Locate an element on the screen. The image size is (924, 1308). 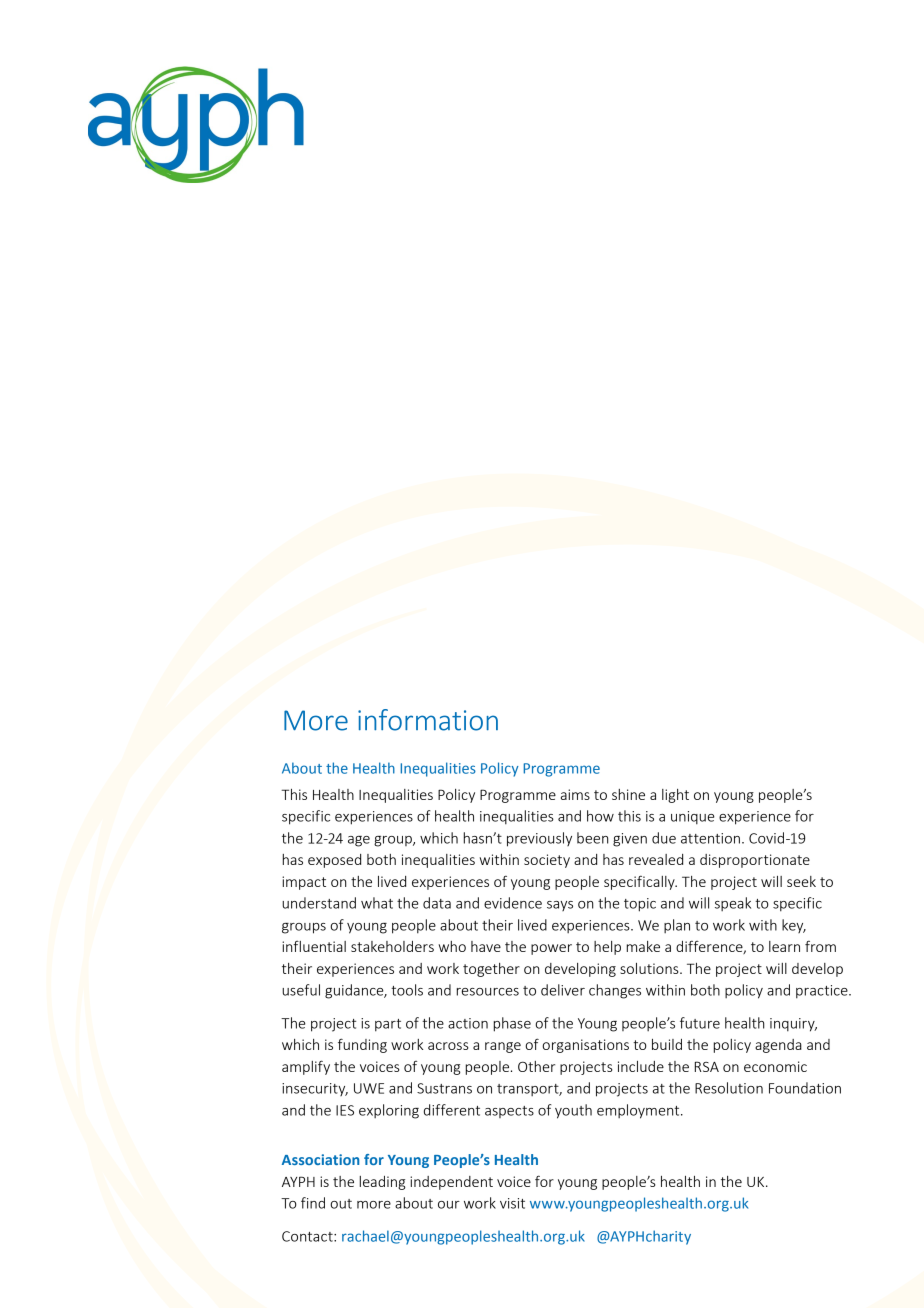
light is located at coordinates (675, 796).
